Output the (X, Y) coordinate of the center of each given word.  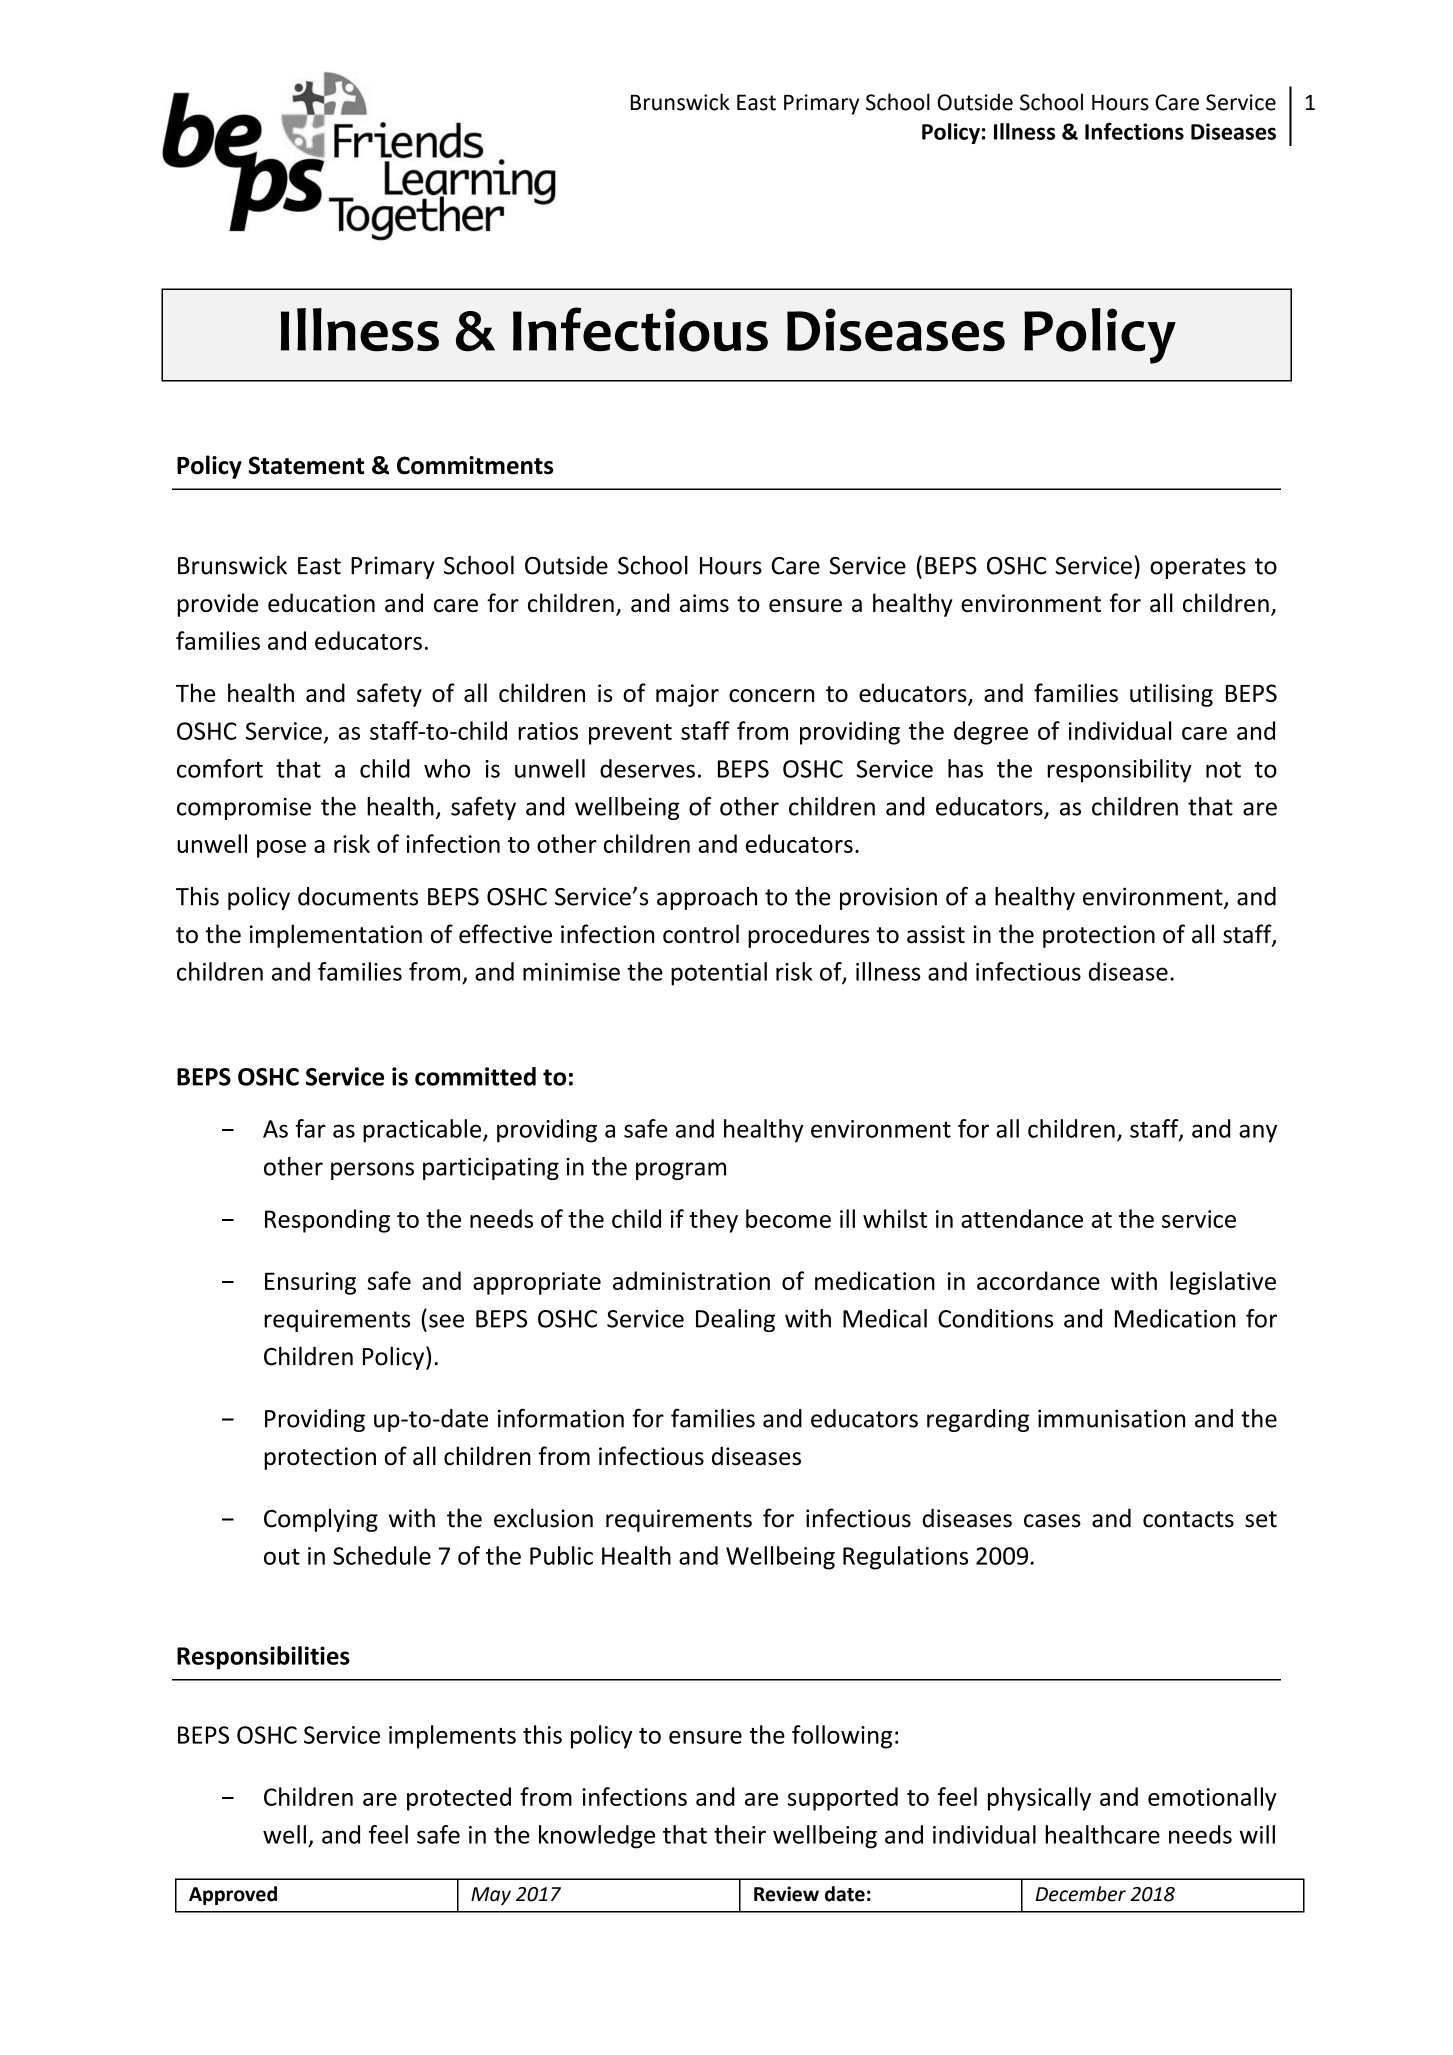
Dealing (735, 1320)
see (446, 1321)
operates (1198, 568)
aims (704, 603)
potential (719, 974)
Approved (233, 1895)
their (740, 1834)
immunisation (1111, 1418)
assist (936, 934)
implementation (336, 936)
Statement (306, 465)
